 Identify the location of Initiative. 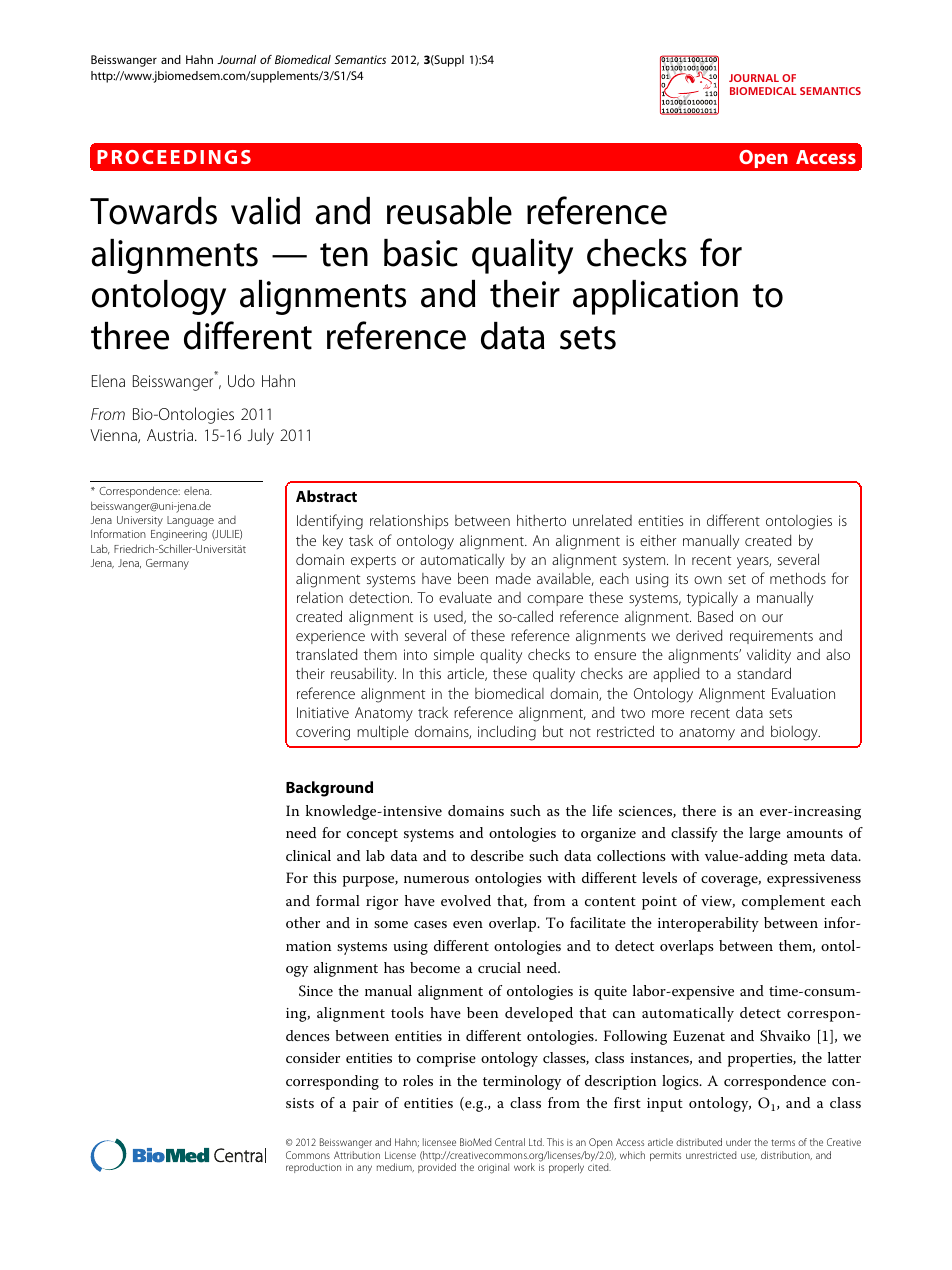
(323, 712).
